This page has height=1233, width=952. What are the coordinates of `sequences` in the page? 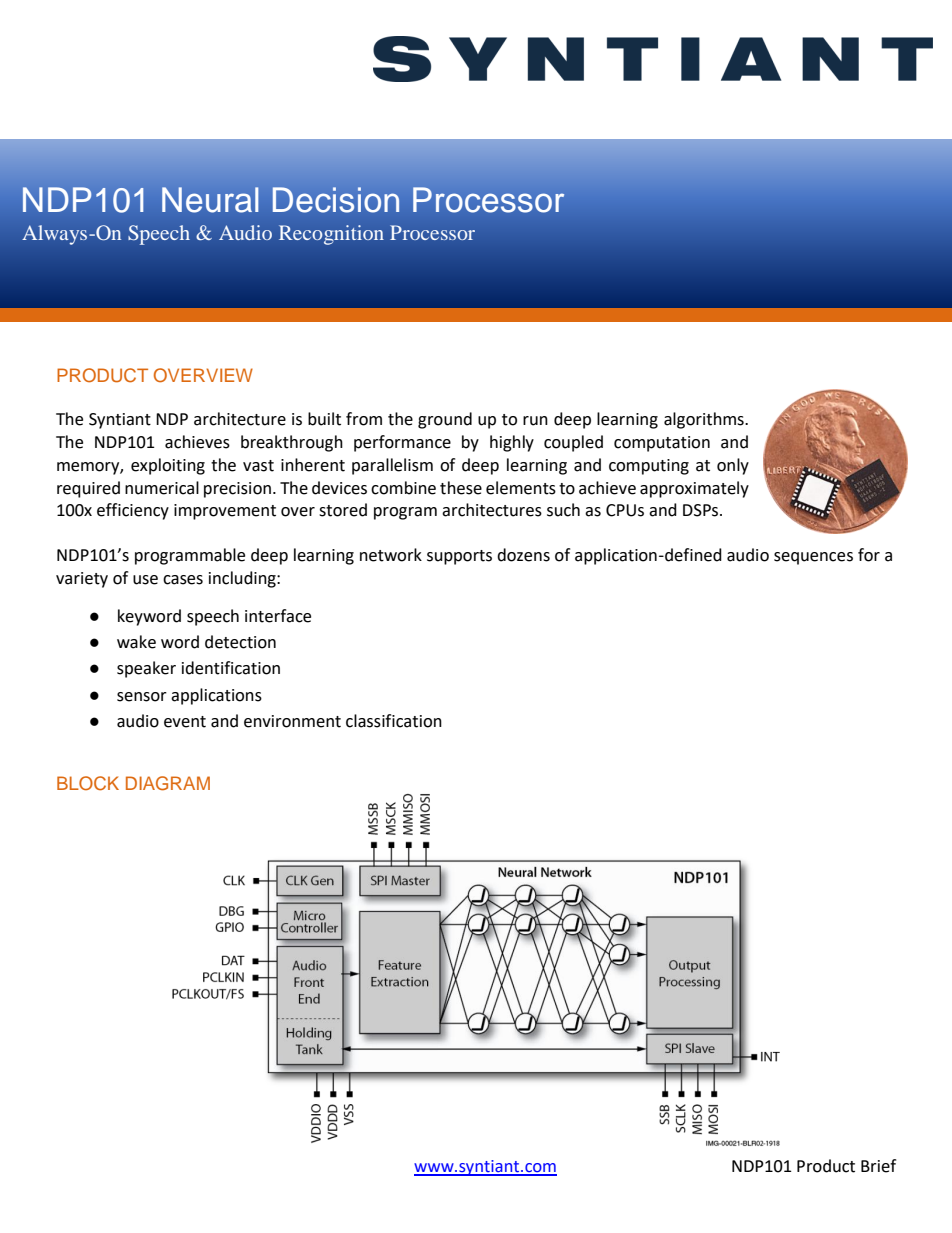 It's located at (813, 558).
